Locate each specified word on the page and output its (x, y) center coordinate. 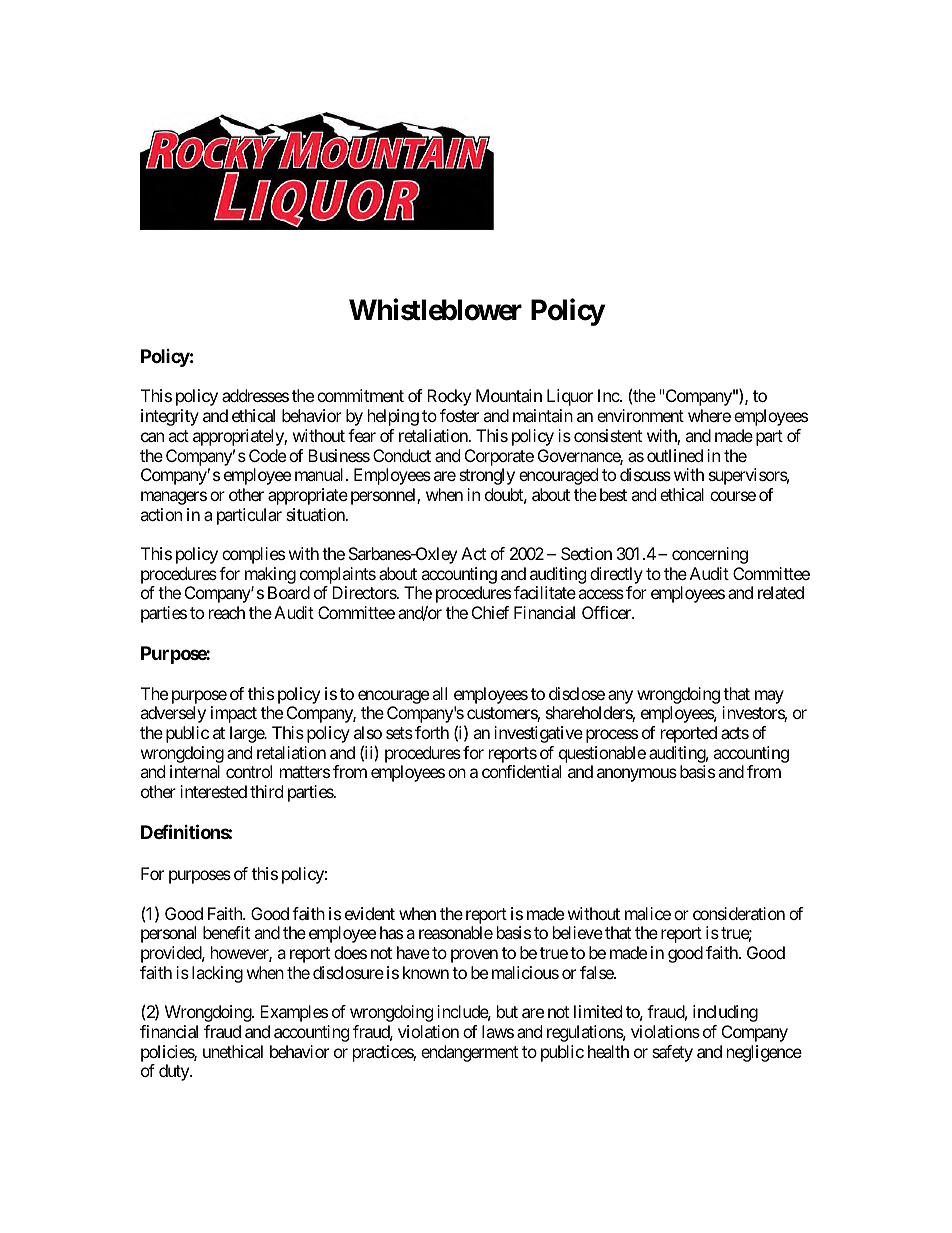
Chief (490, 612)
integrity (170, 417)
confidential (521, 771)
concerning (710, 555)
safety (672, 1053)
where (709, 415)
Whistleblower (435, 309)
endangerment (469, 1053)
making (270, 575)
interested (213, 791)
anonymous (637, 775)
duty (175, 1072)
